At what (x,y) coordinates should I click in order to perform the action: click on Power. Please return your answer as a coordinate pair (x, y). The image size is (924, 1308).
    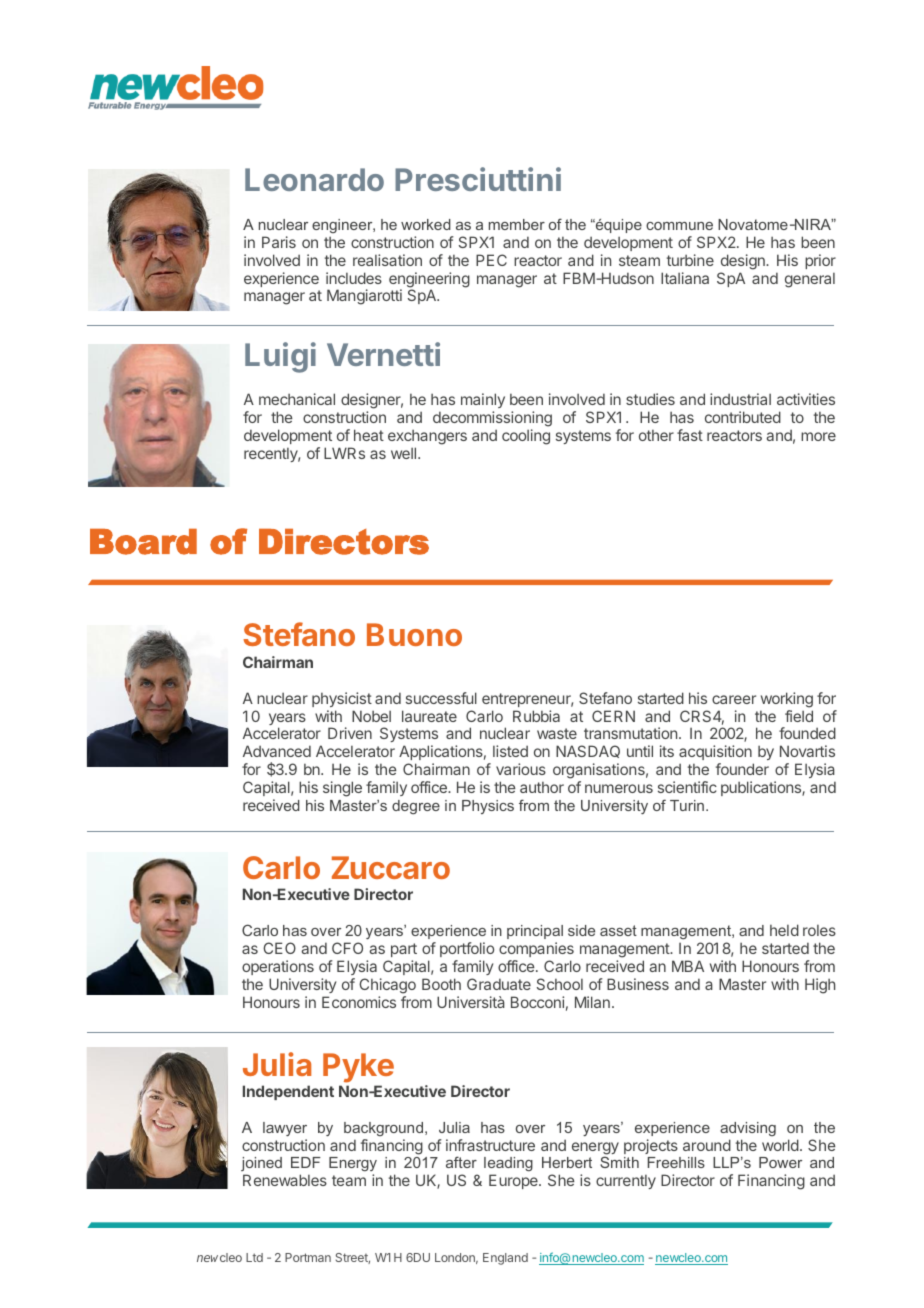
    Looking at the image, I should click on (780, 1162).
